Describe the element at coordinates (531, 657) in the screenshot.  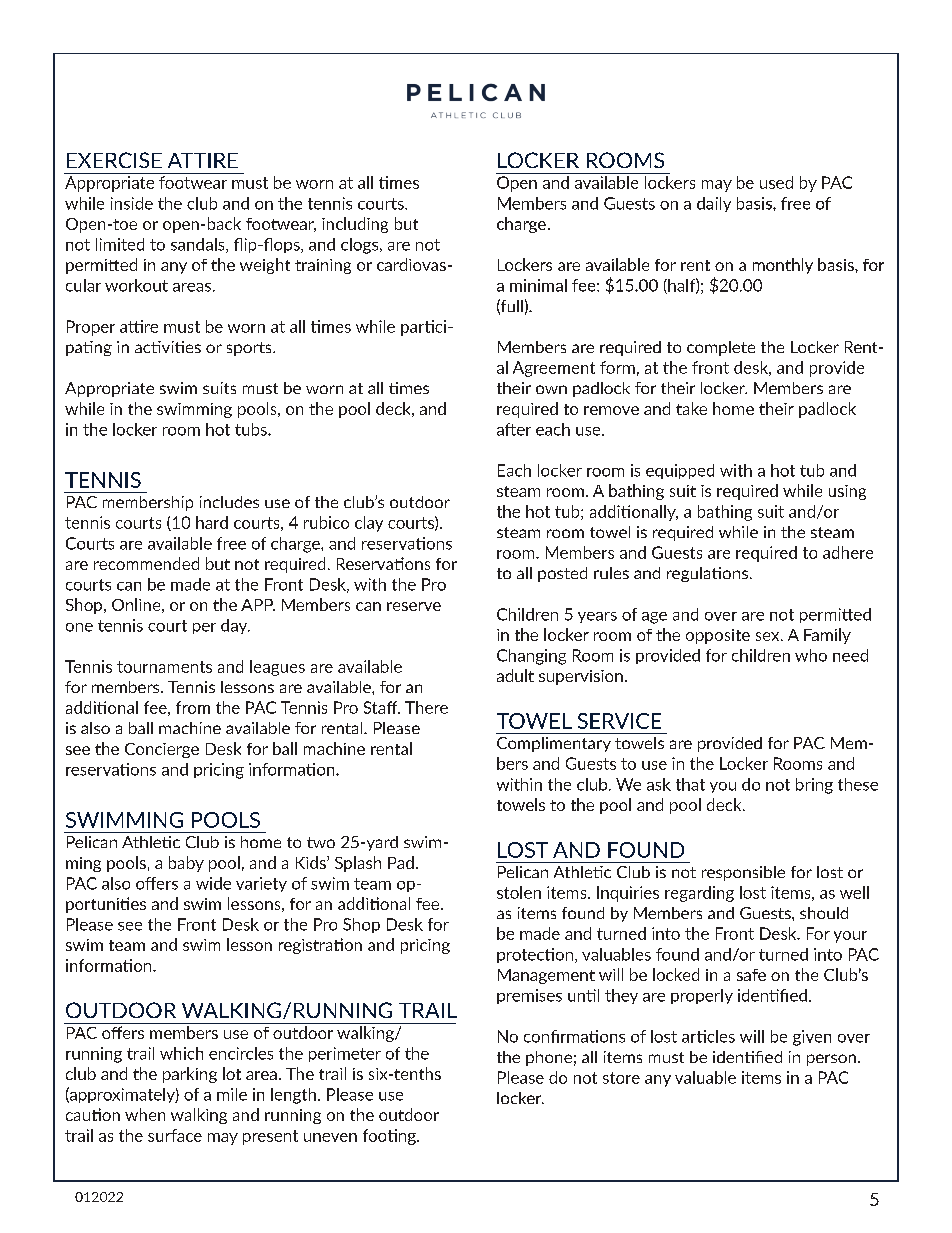
I see `Changing` at that location.
